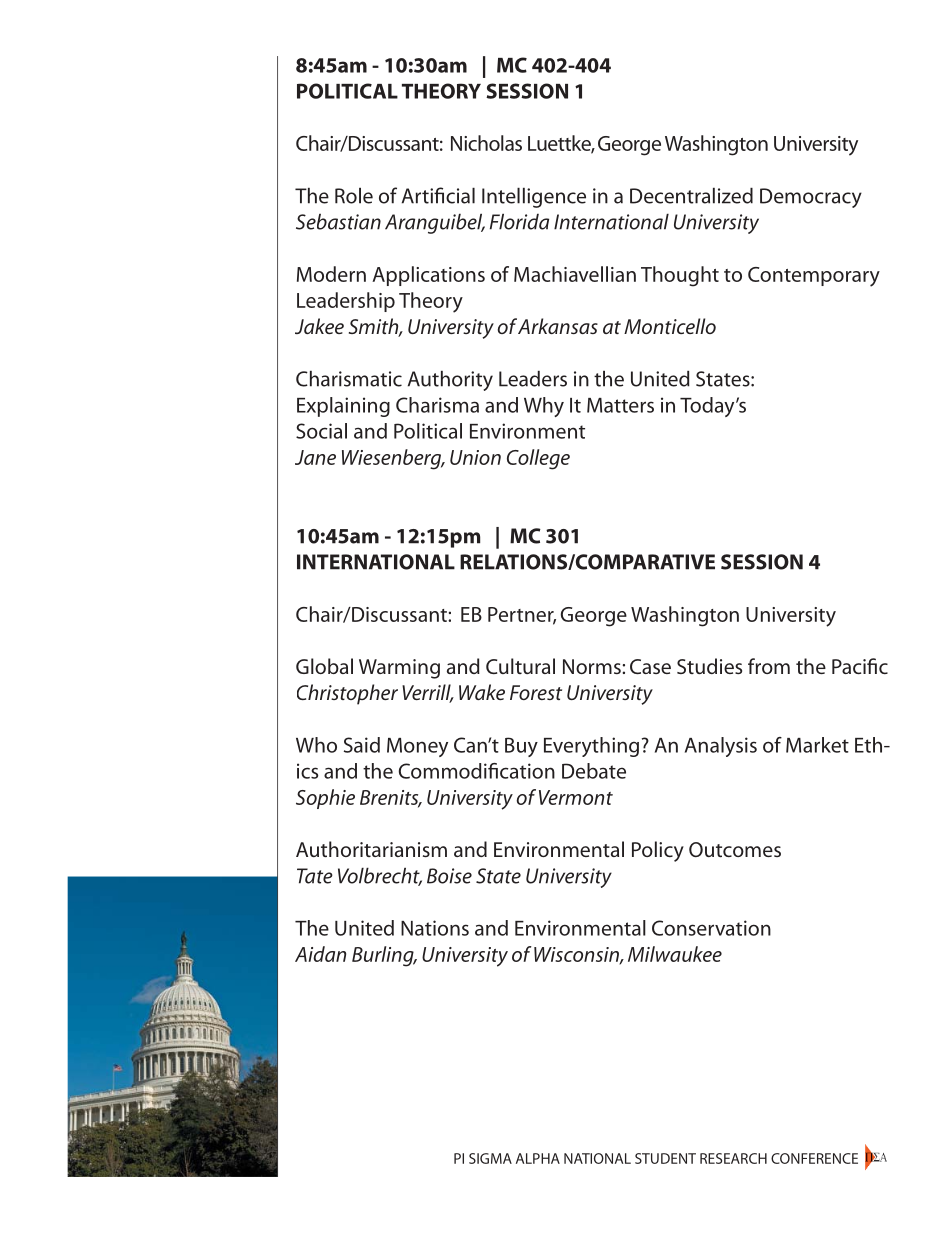 This page has width=952, height=1233. Describe the element at coordinates (490, 1158) in the page. I see `SIGMA` at that location.
